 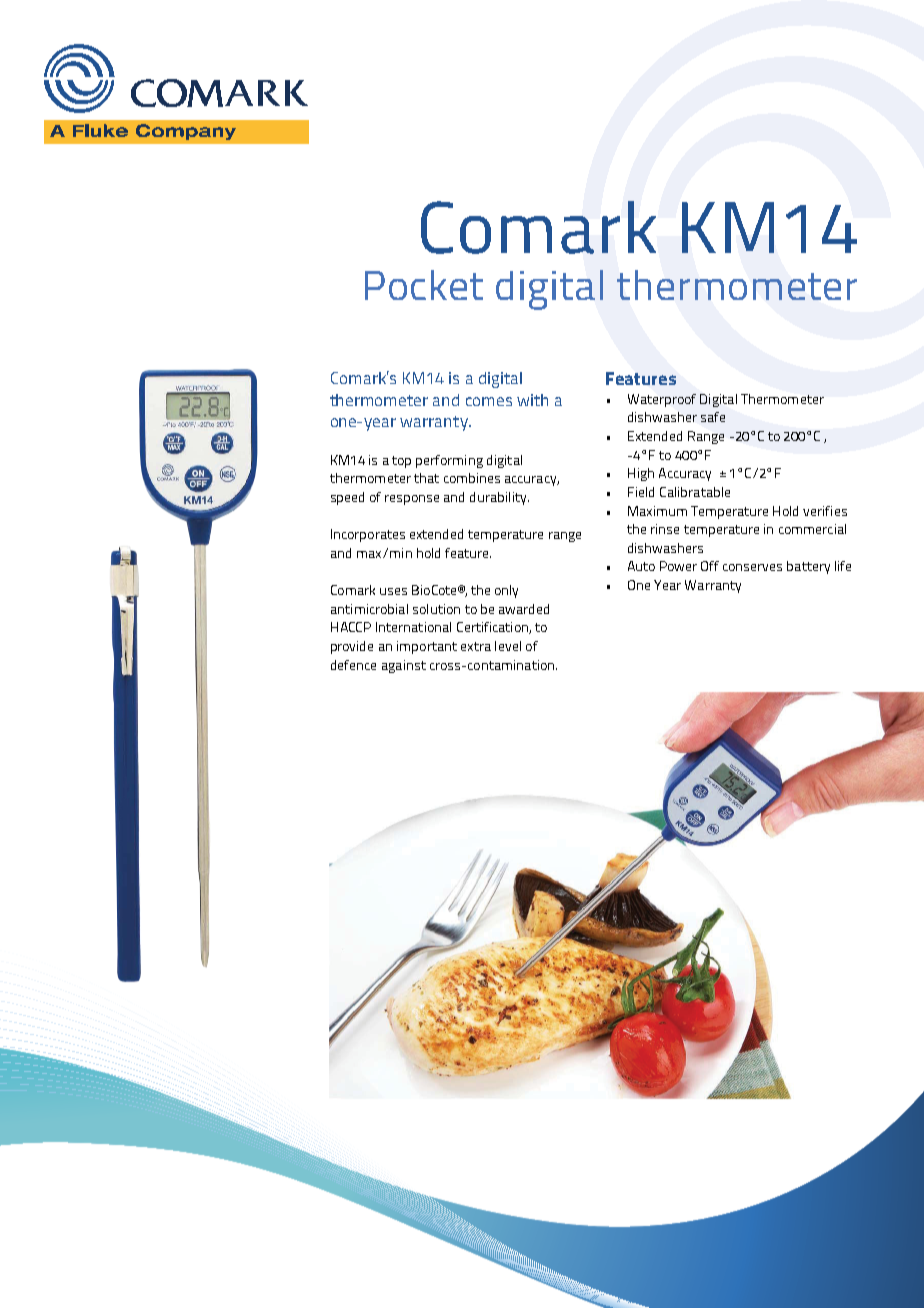 I want to click on comes, so click(x=489, y=401).
